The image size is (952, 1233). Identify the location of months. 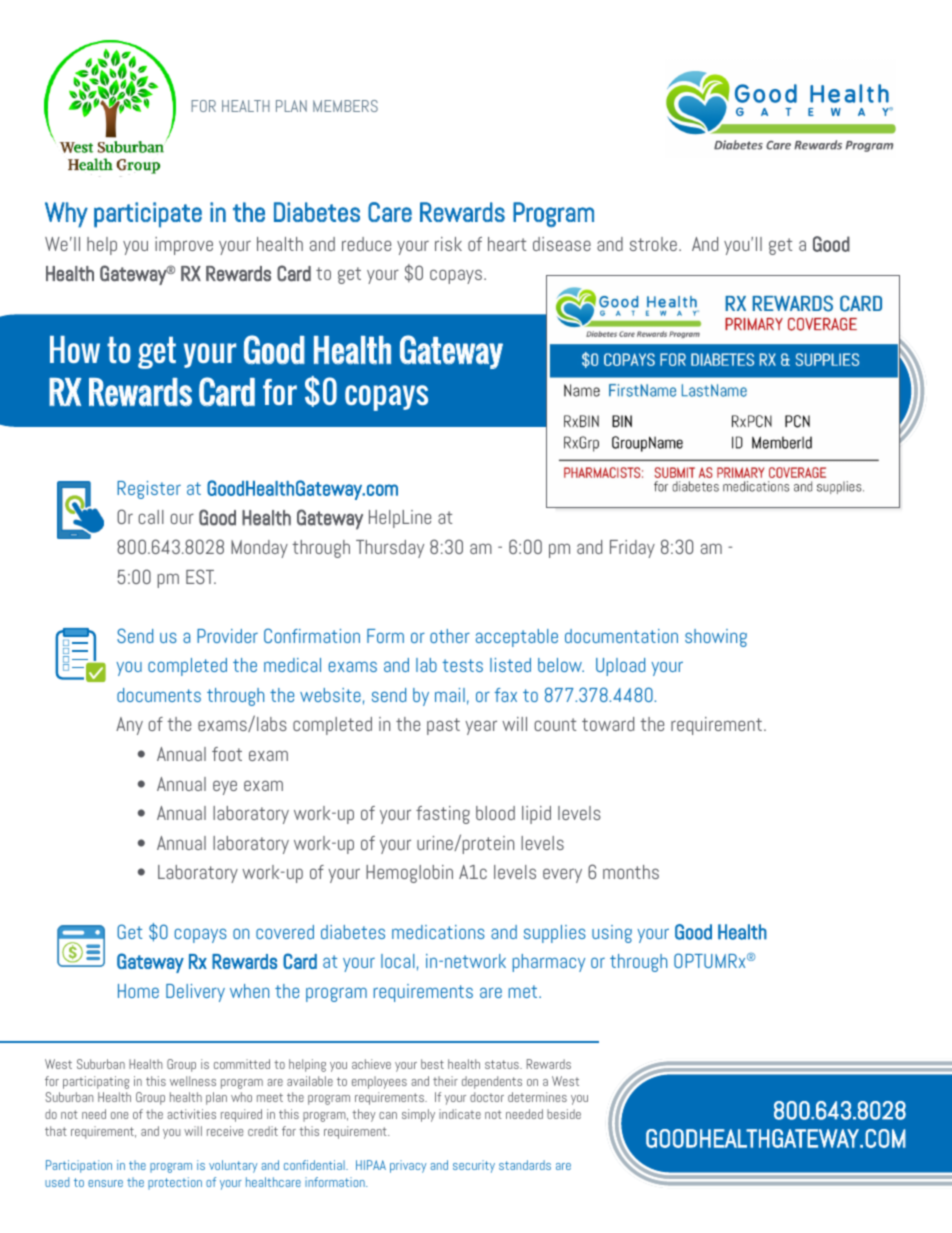
(631, 872).
